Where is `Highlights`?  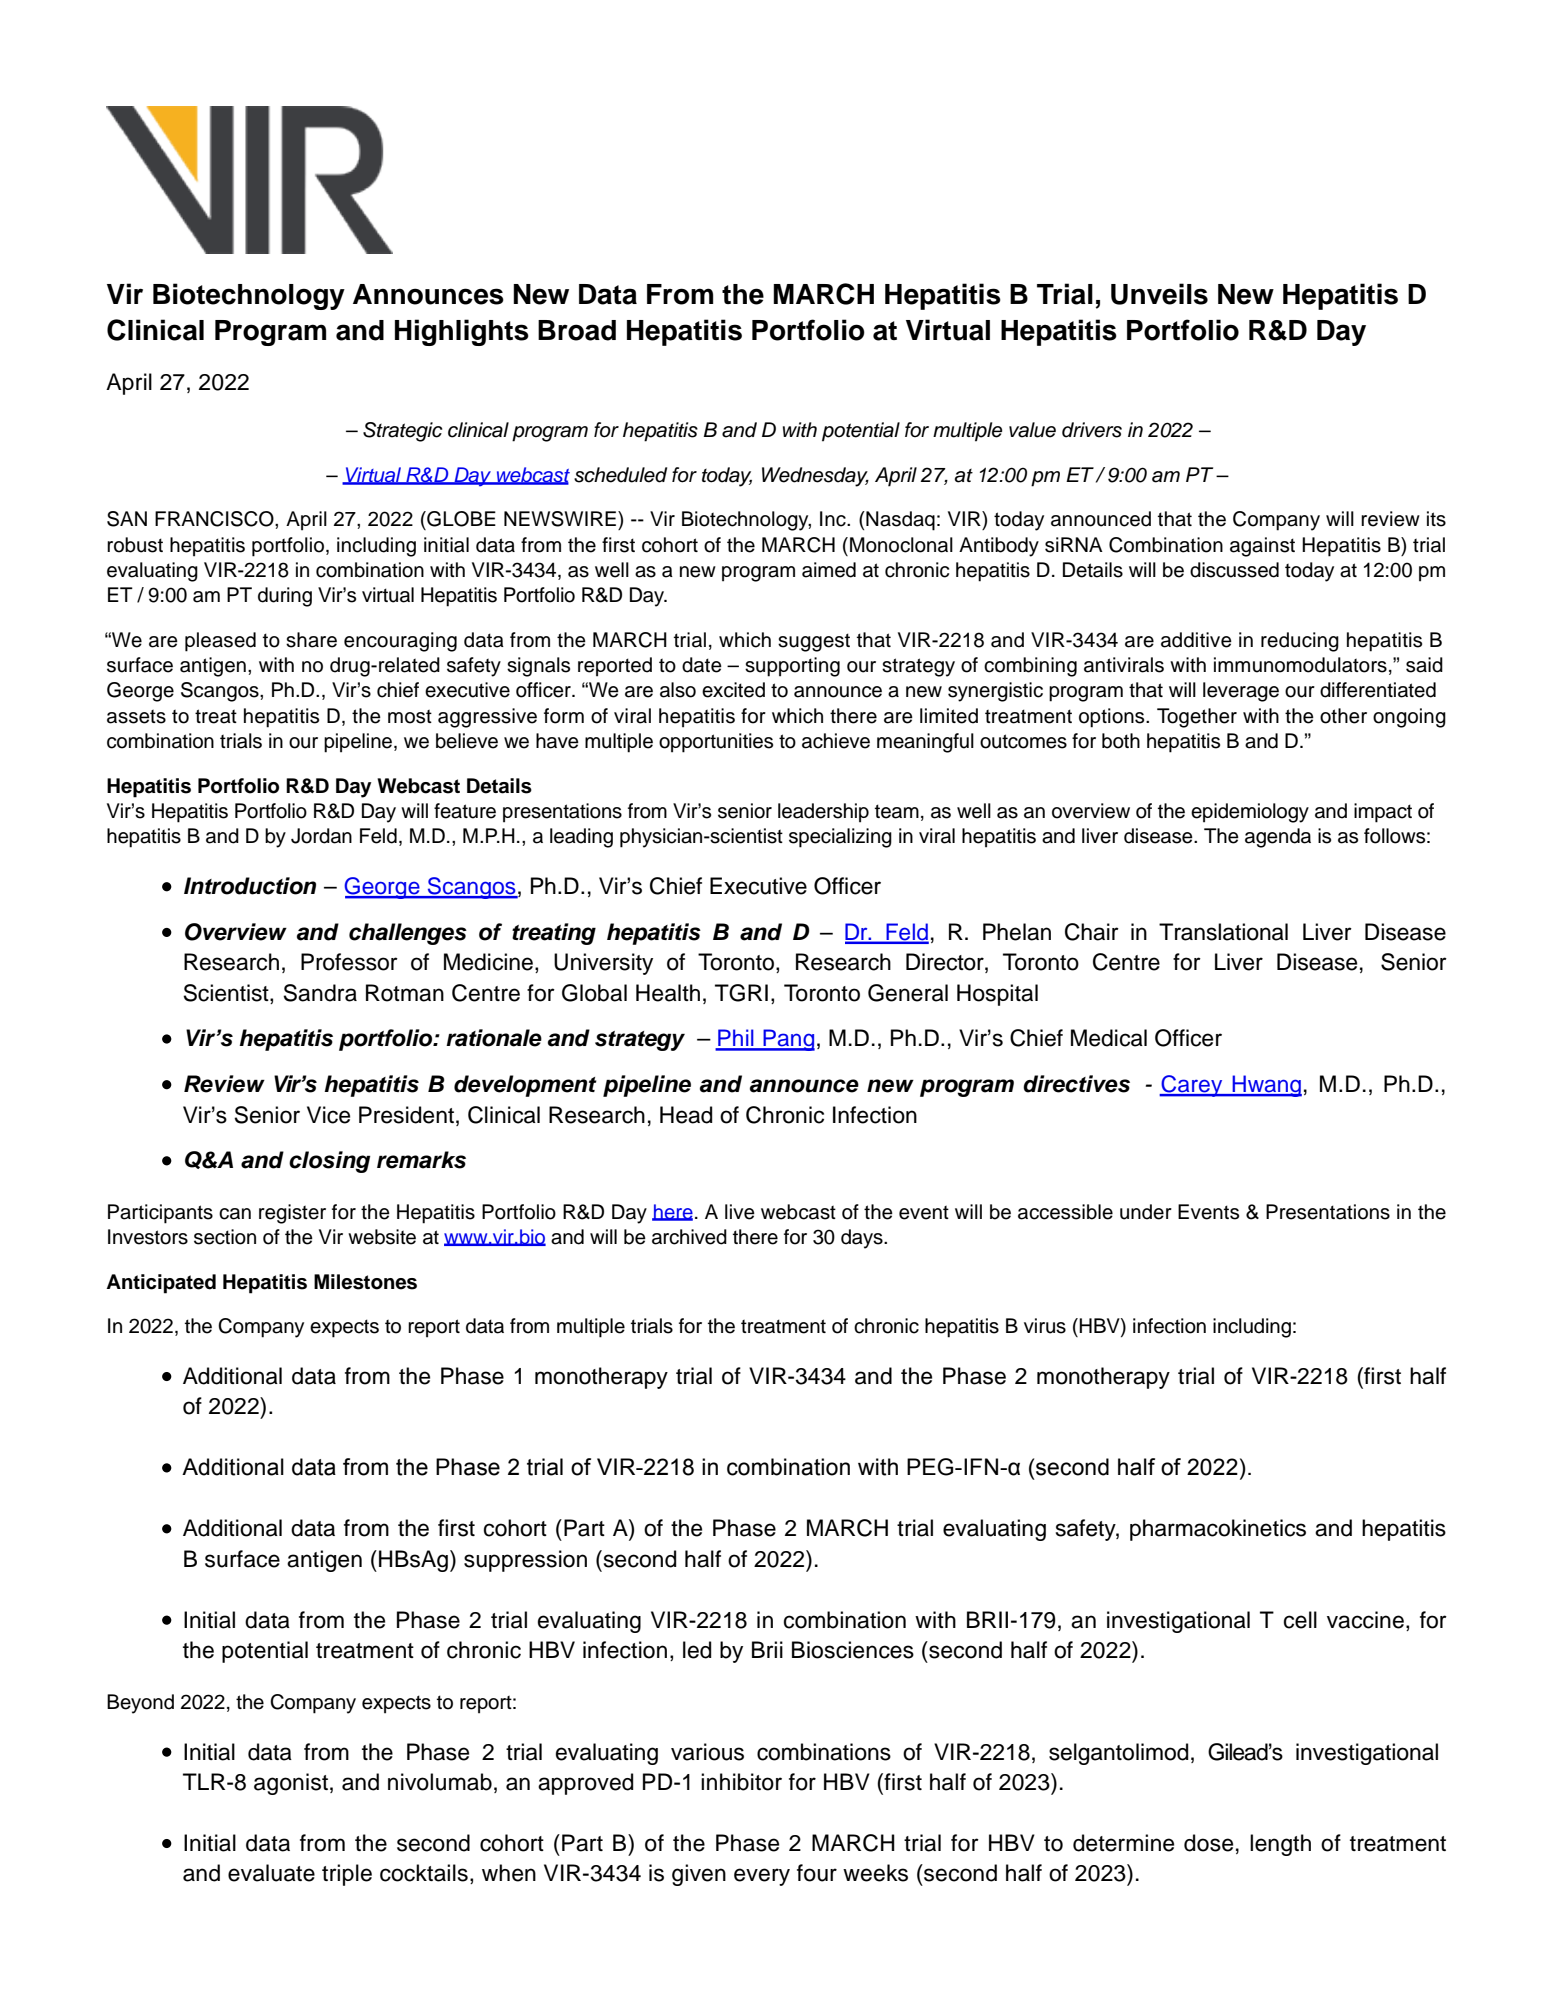 Highlights is located at coordinates (462, 332).
